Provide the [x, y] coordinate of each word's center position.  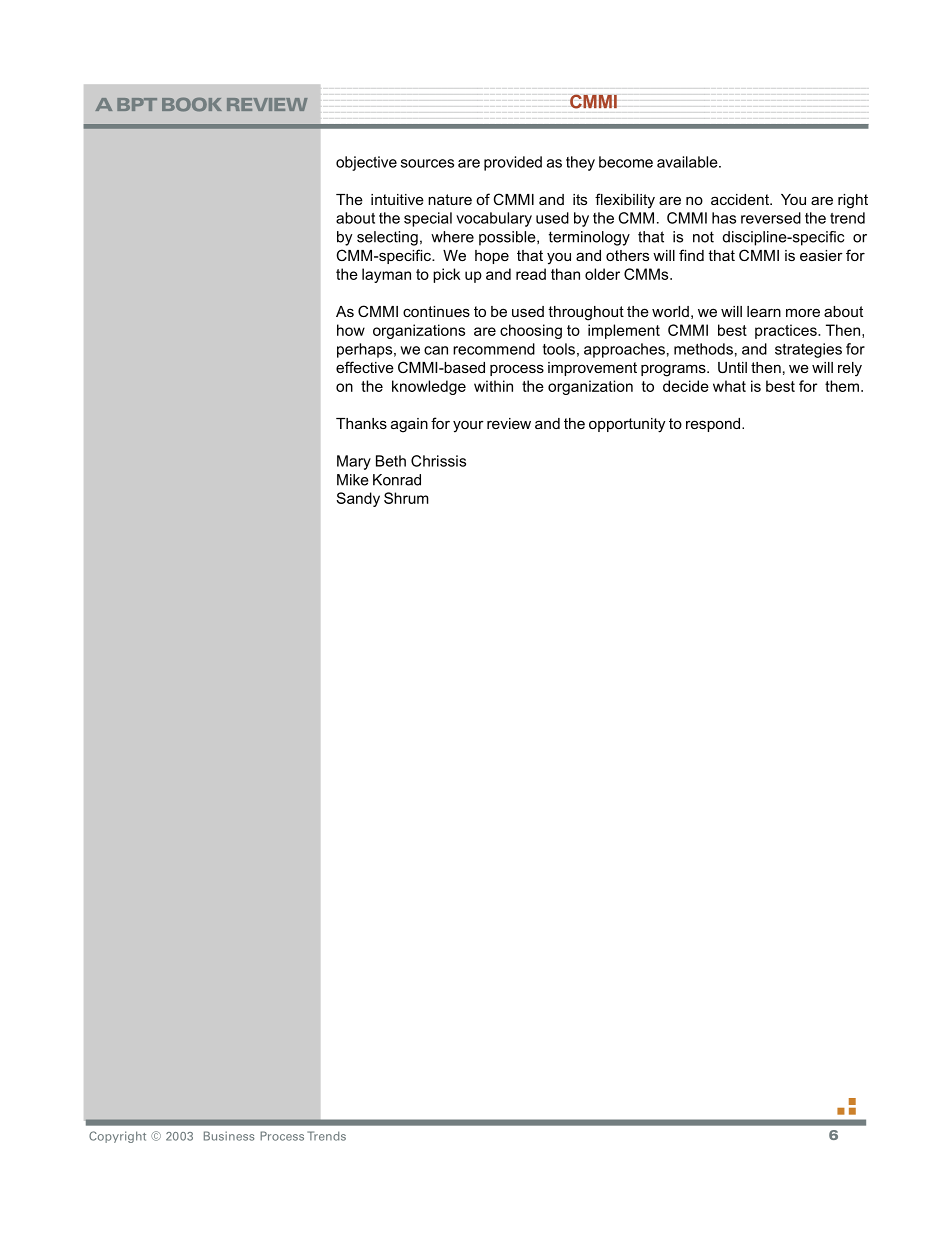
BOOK [192, 105]
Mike [353, 480]
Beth [391, 461]
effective [365, 367]
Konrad [397, 480]
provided [513, 163]
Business [229, 1136]
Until [732, 367]
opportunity [627, 425]
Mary [354, 462]
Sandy [358, 499]
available [688, 162]
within [493, 386]
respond [714, 425]
